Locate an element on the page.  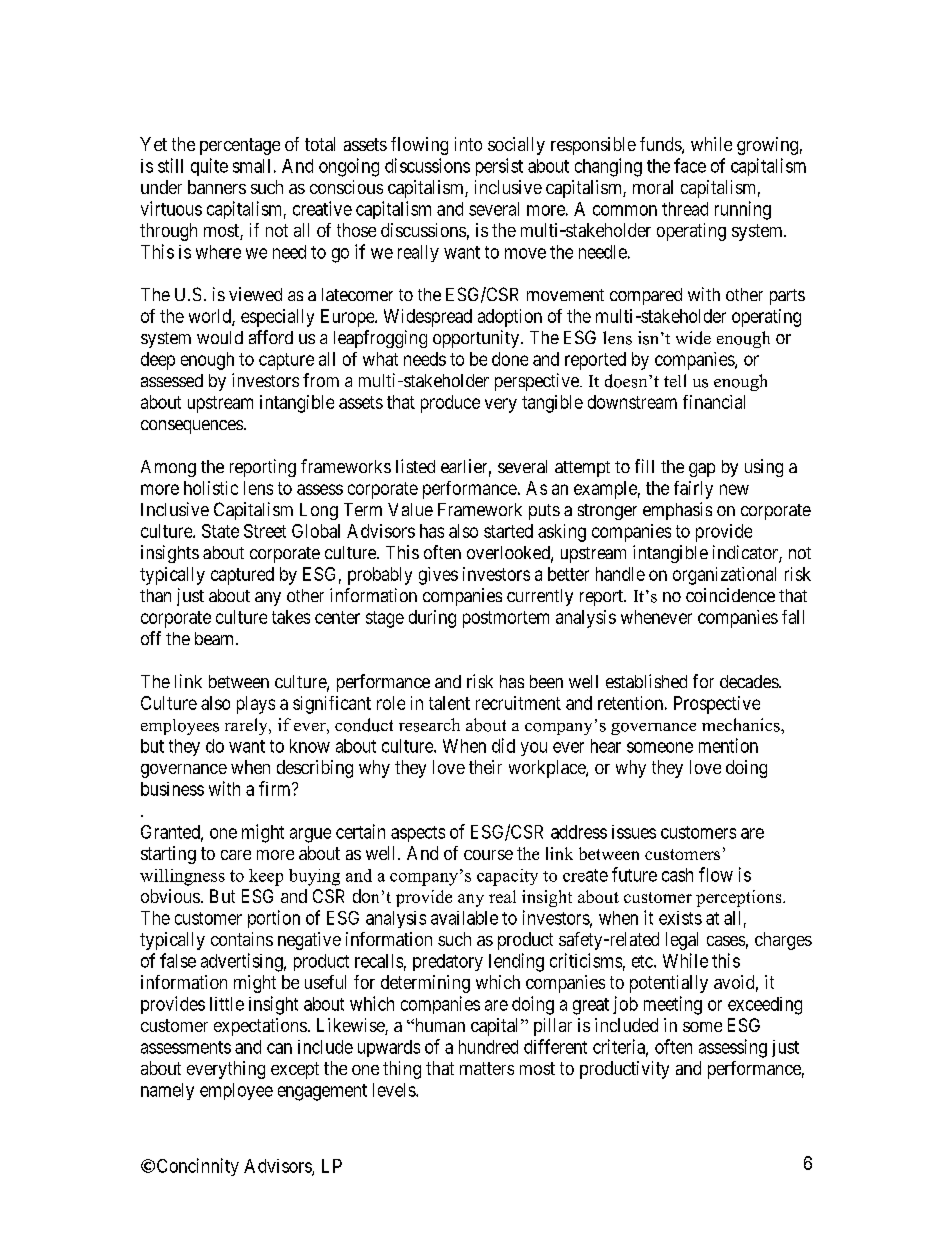
capacity is located at coordinates (507, 877).
